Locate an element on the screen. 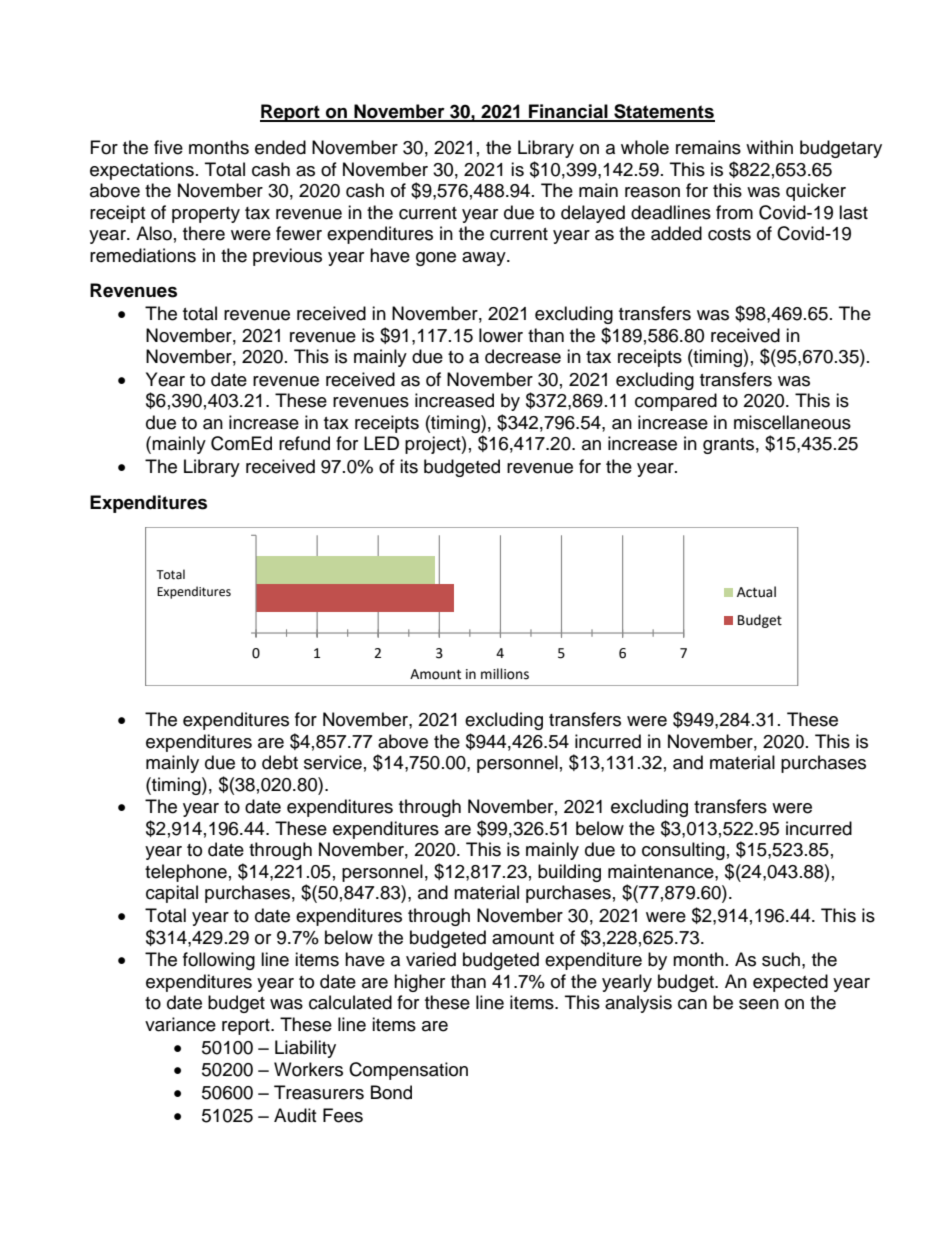 Image resolution: width=952 pixels, height=1233 pixels. ended is located at coordinates (280, 147).
